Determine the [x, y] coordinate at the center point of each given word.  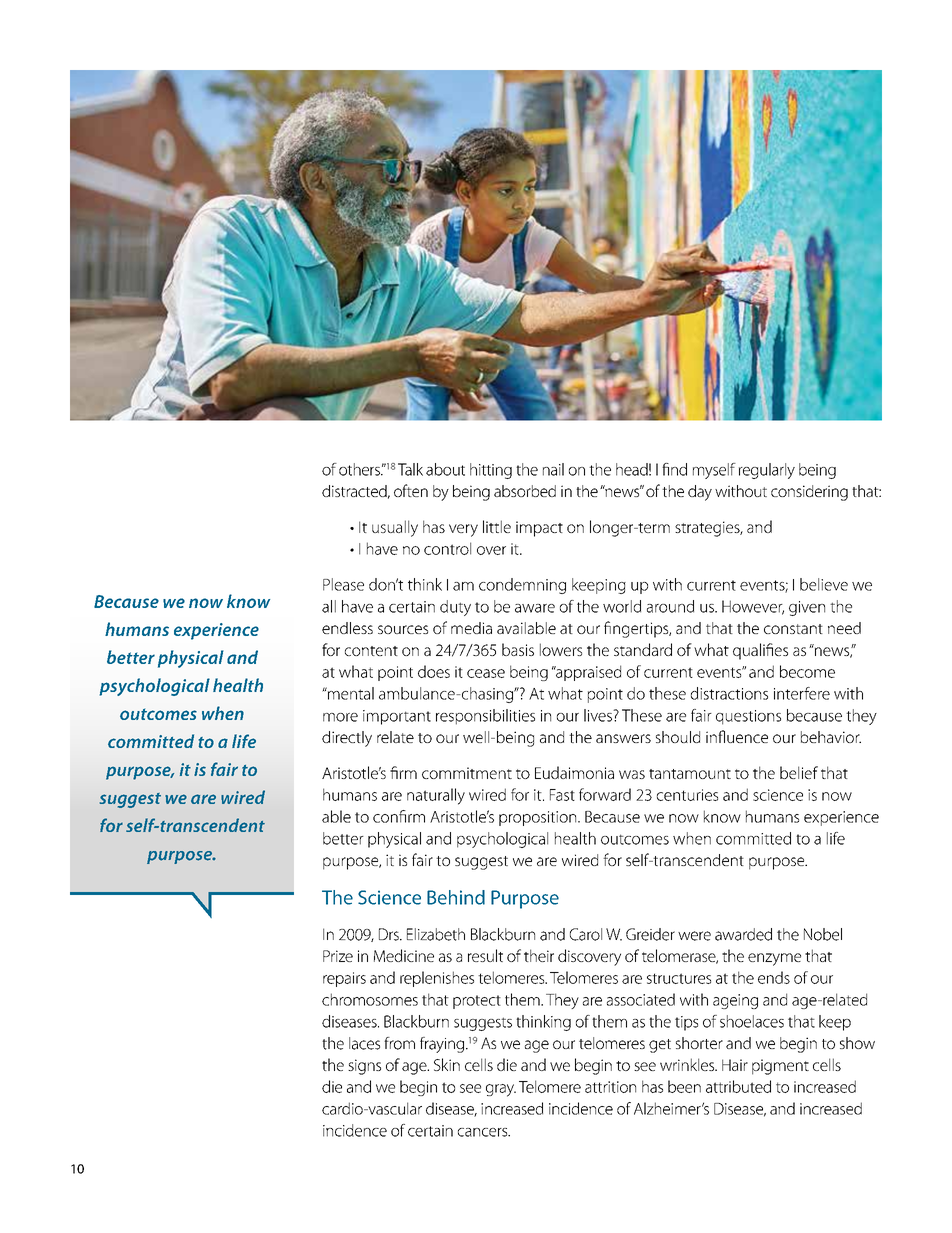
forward [605, 794]
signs [364, 1067]
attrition [610, 1087]
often [411, 490]
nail [553, 469]
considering [809, 493]
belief [799, 772]
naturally [436, 796]
